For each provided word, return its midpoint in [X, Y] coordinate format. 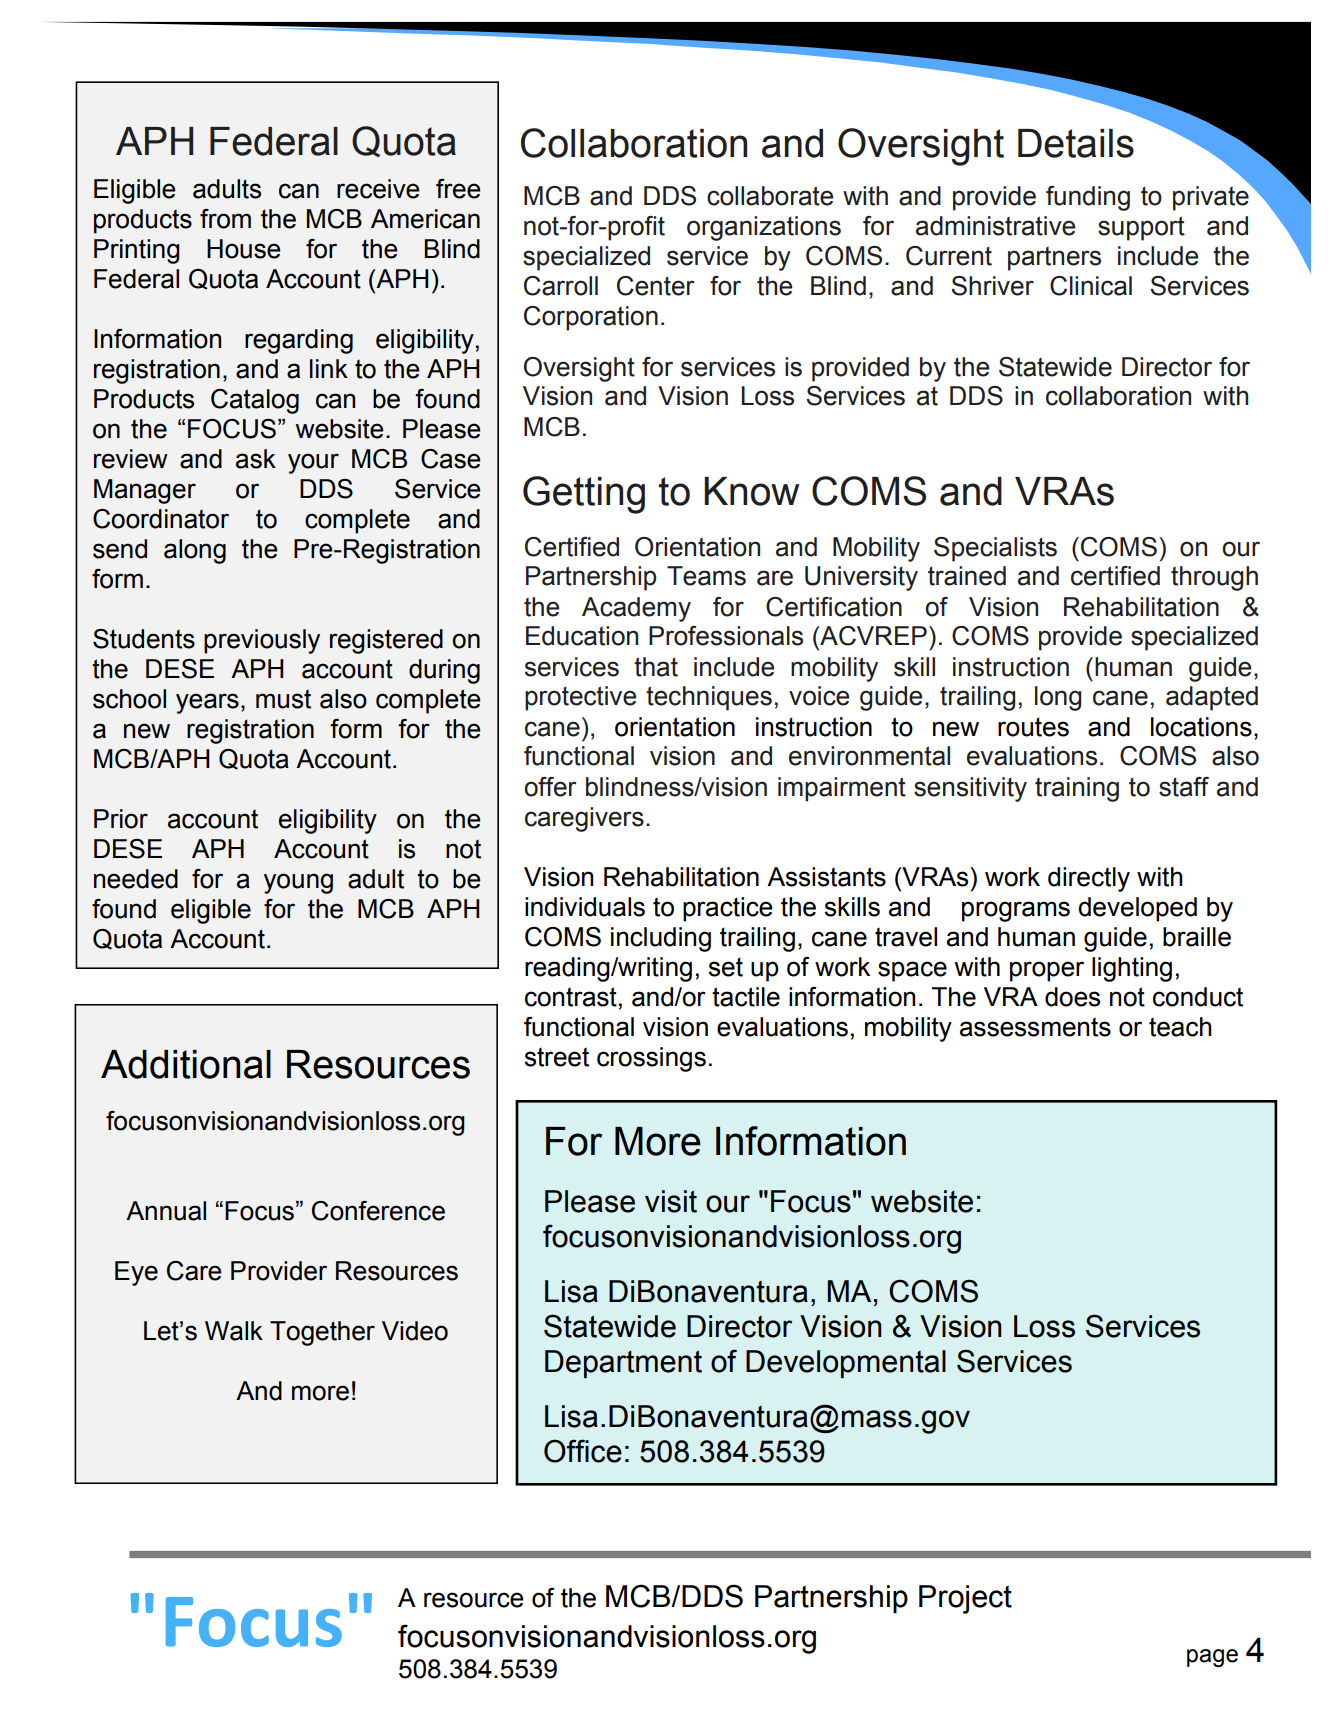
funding [1088, 198]
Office [583, 1451]
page [1212, 1658]
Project [965, 1599]
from [225, 219]
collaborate [770, 196]
